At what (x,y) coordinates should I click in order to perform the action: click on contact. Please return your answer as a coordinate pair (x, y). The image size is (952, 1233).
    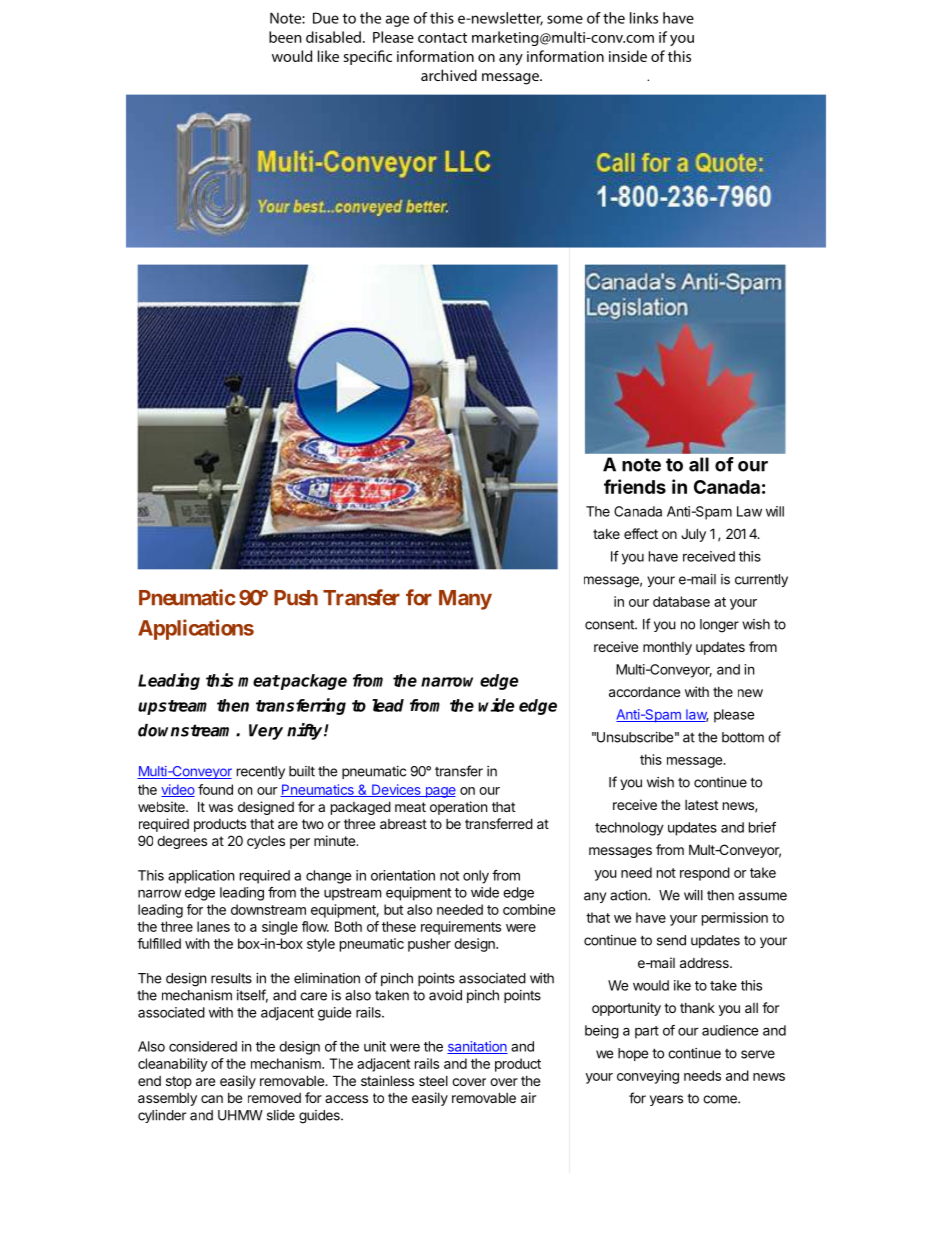
    Looking at the image, I should click on (442, 38).
